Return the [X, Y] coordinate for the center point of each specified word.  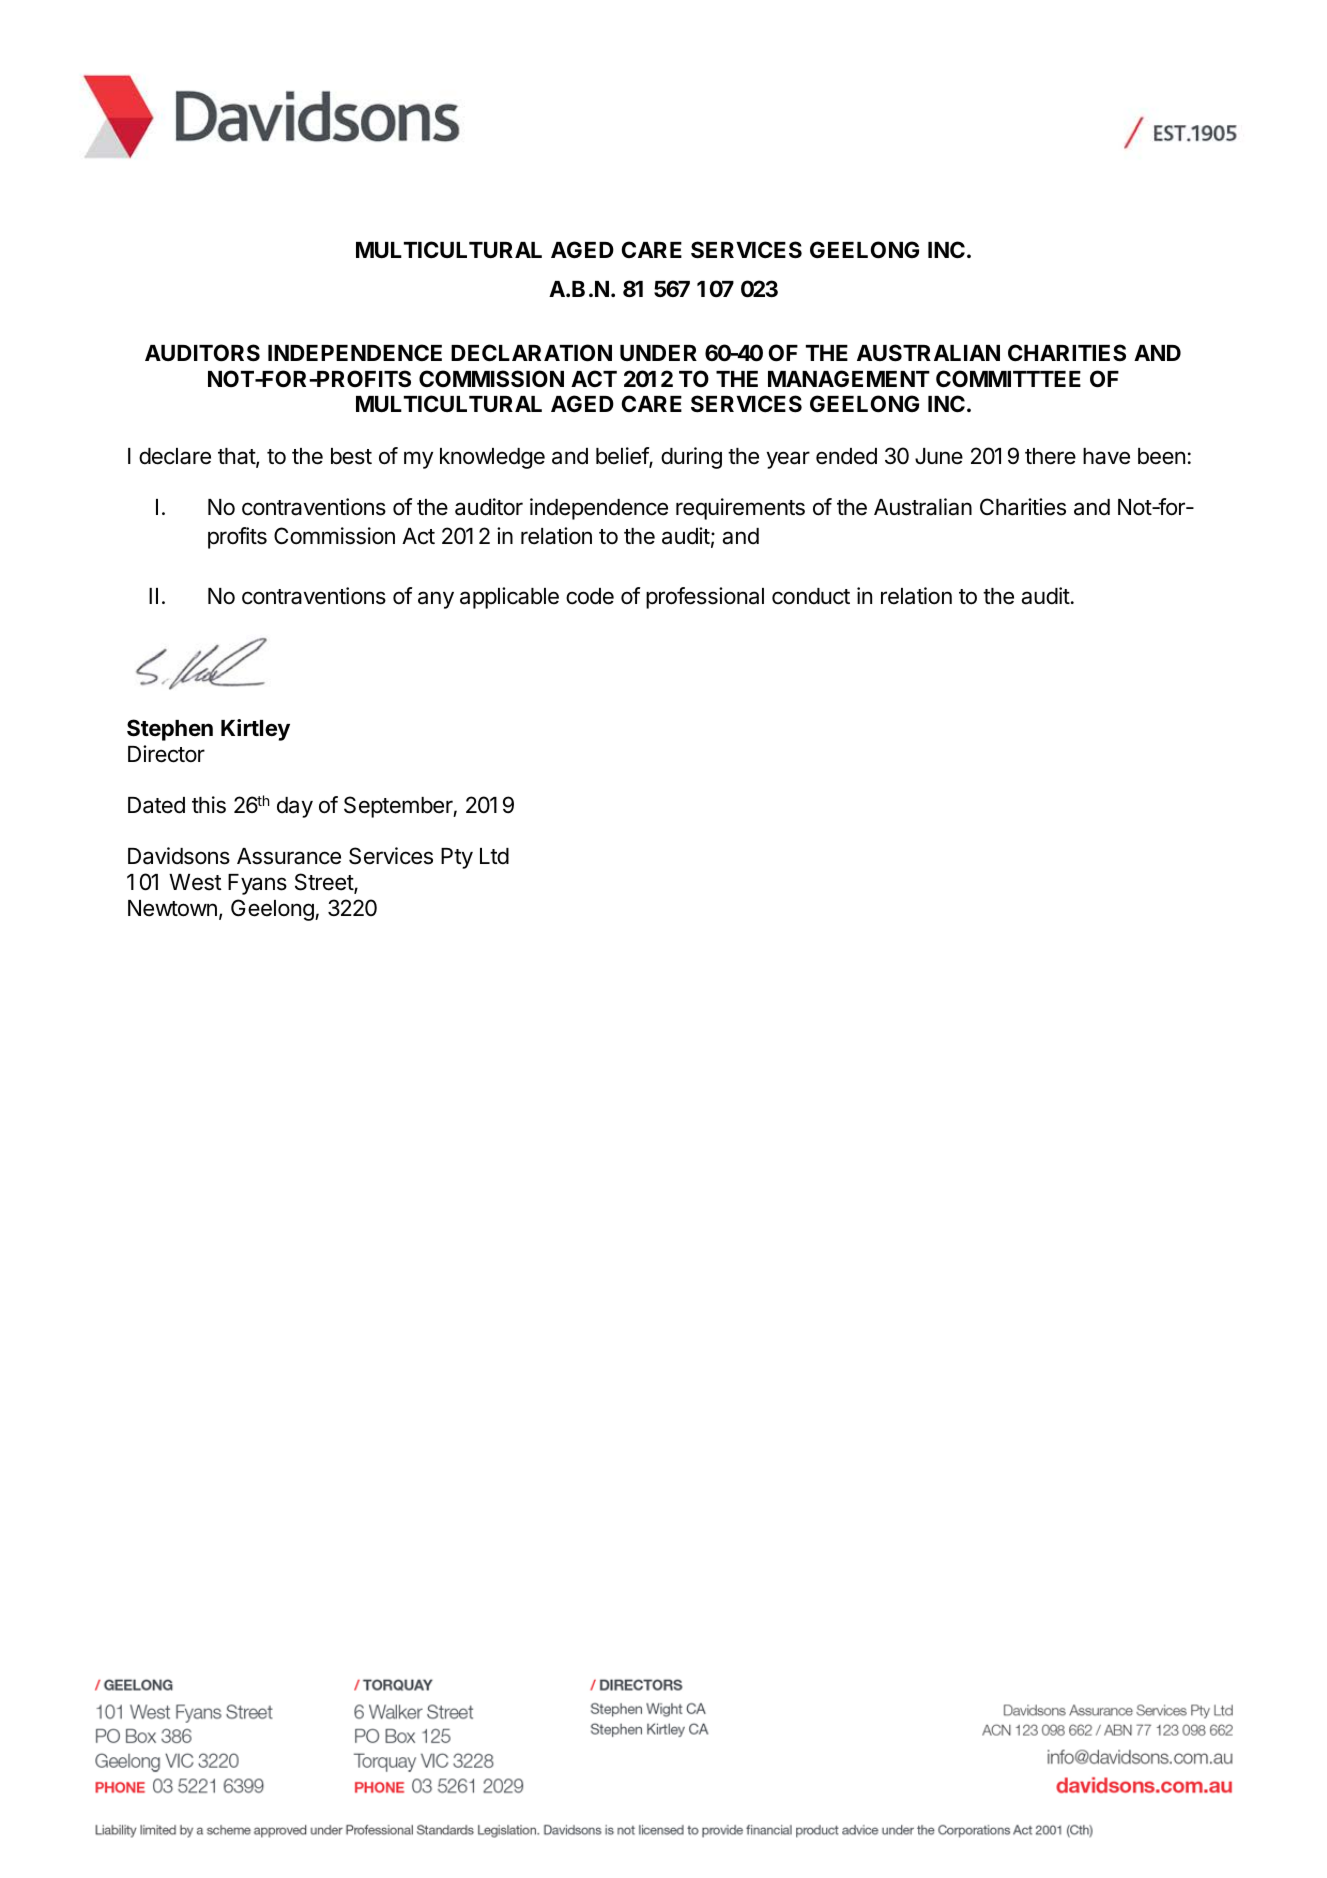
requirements [740, 509]
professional [705, 598]
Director [166, 754]
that [237, 457]
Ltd [494, 856]
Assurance [289, 856]
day [295, 807]
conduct [811, 596]
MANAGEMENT [849, 378]
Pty [457, 858]
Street [325, 883]
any [436, 600]
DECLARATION [531, 353]
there [1050, 456]
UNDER [658, 353]
